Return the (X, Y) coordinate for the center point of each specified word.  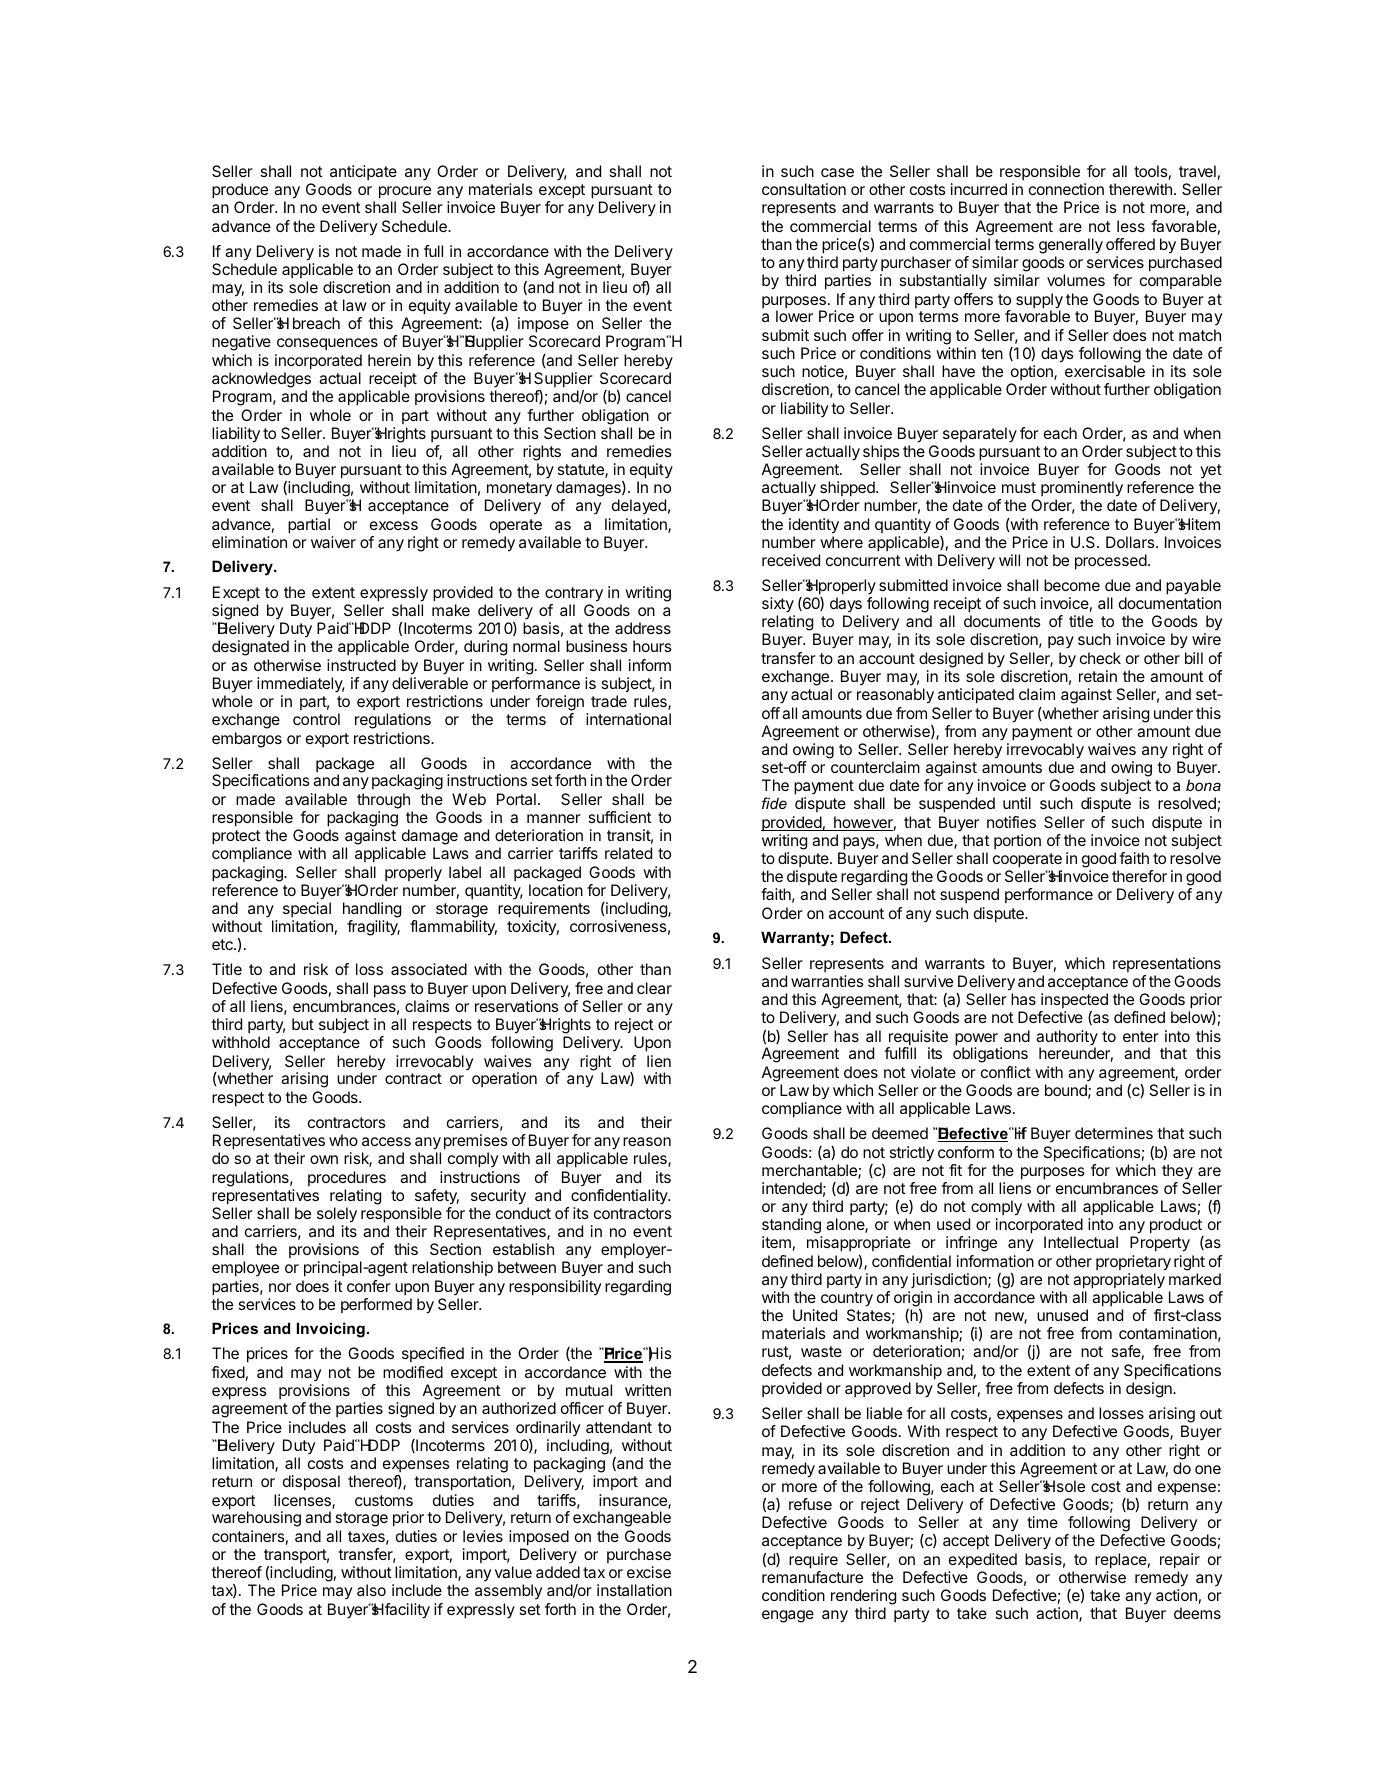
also (371, 1590)
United (815, 1315)
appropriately (1119, 1281)
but (303, 1024)
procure (405, 194)
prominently (1082, 490)
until (1017, 803)
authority (1067, 1039)
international (628, 719)
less (1131, 226)
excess (394, 525)
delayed (639, 507)
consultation (804, 189)
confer (369, 1286)
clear (654, 988)
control (316, 719)
